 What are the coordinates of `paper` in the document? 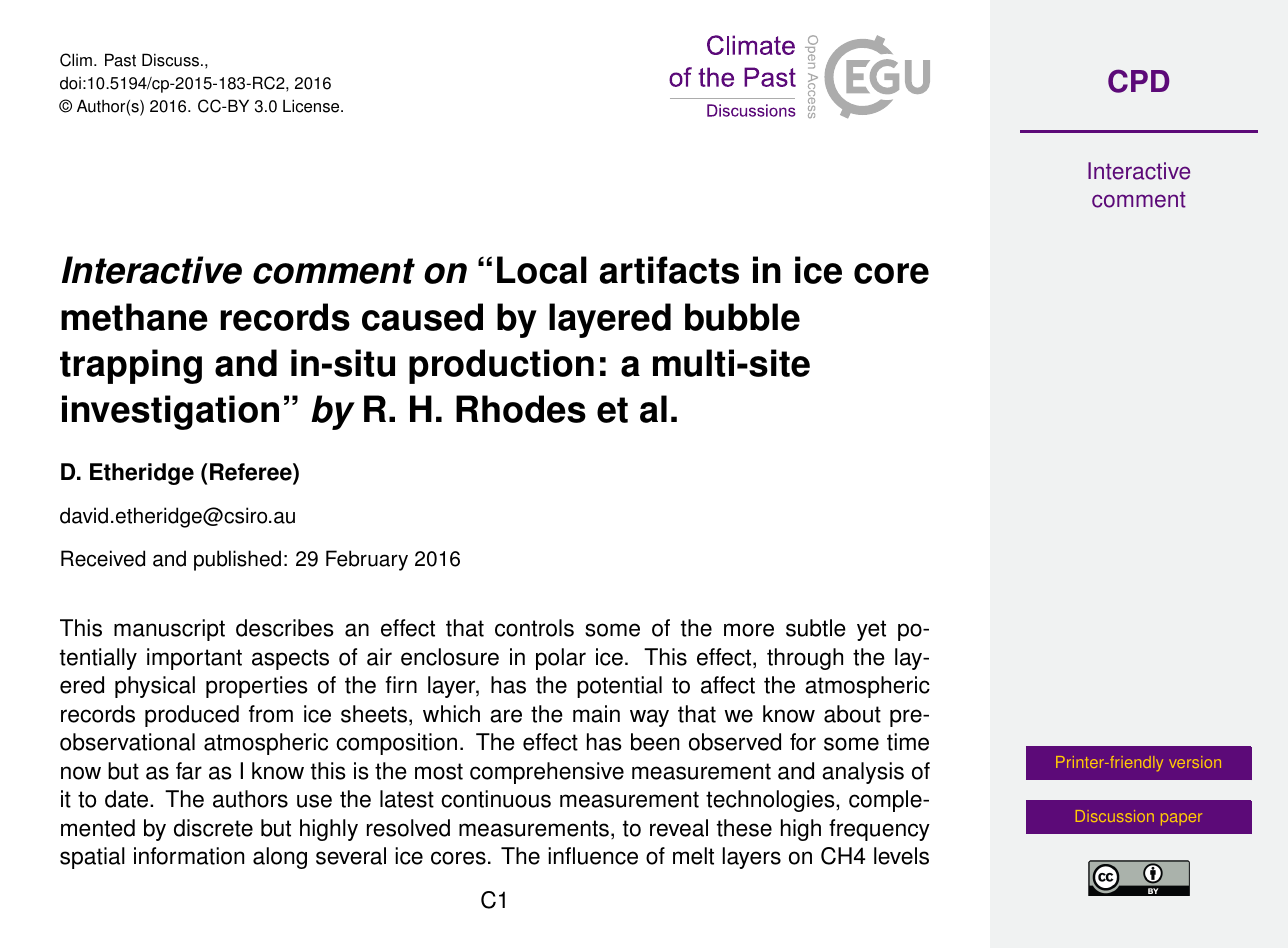 It's located at (1181, 819).
